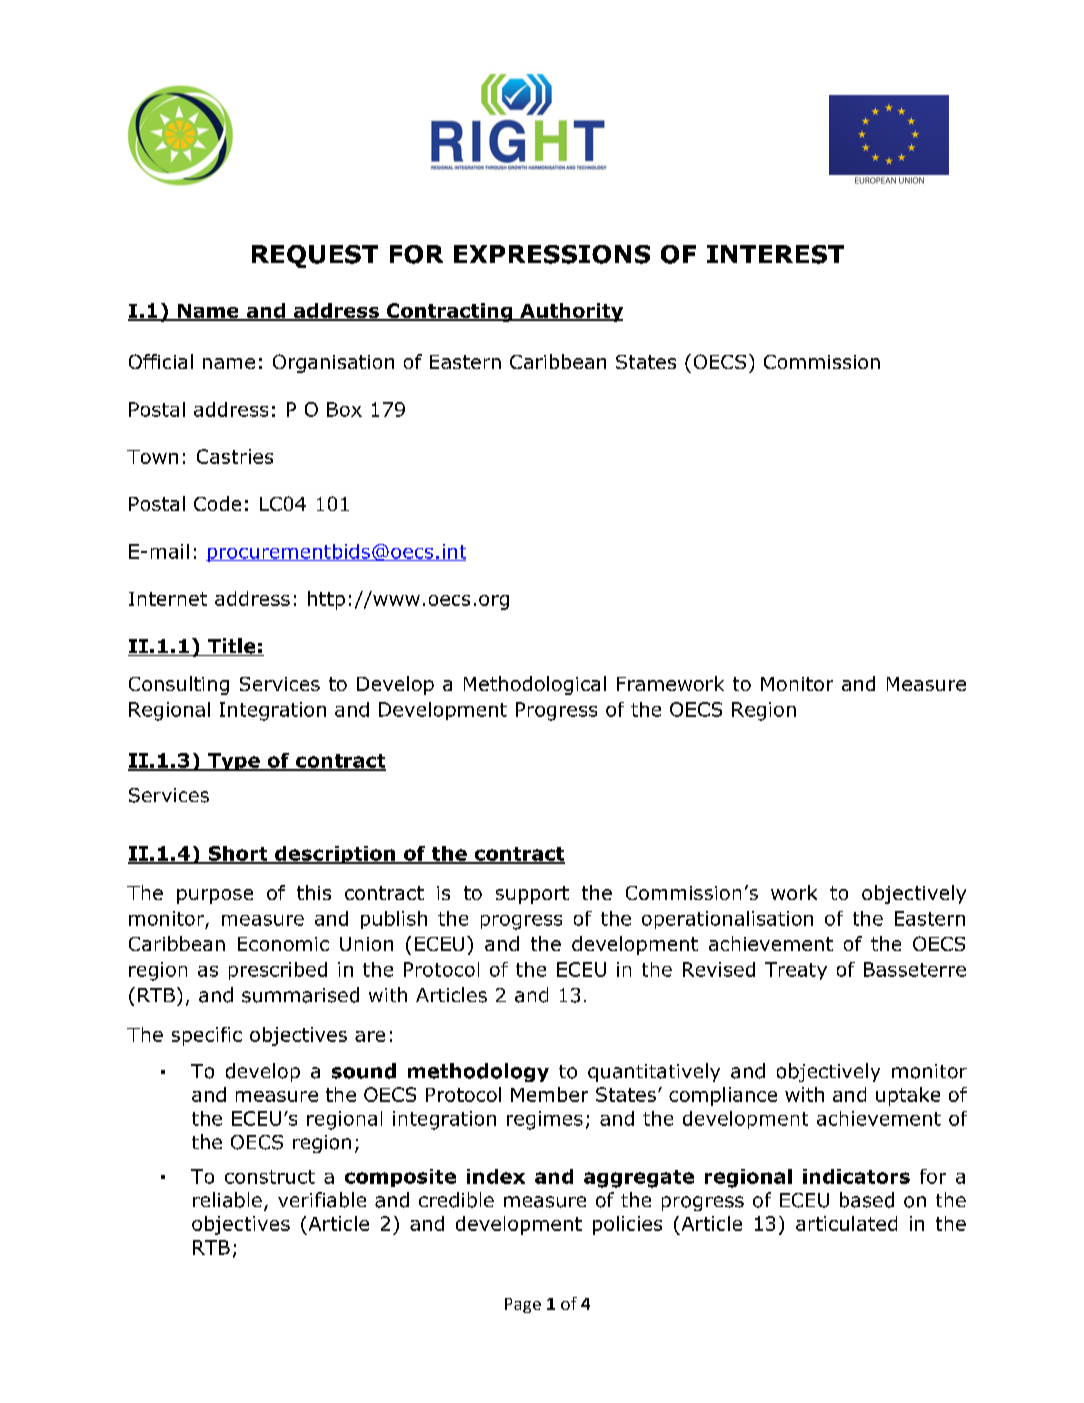  Describe the element at coordinates (315, 256) in the image. I see `REQUEST` at that location.
